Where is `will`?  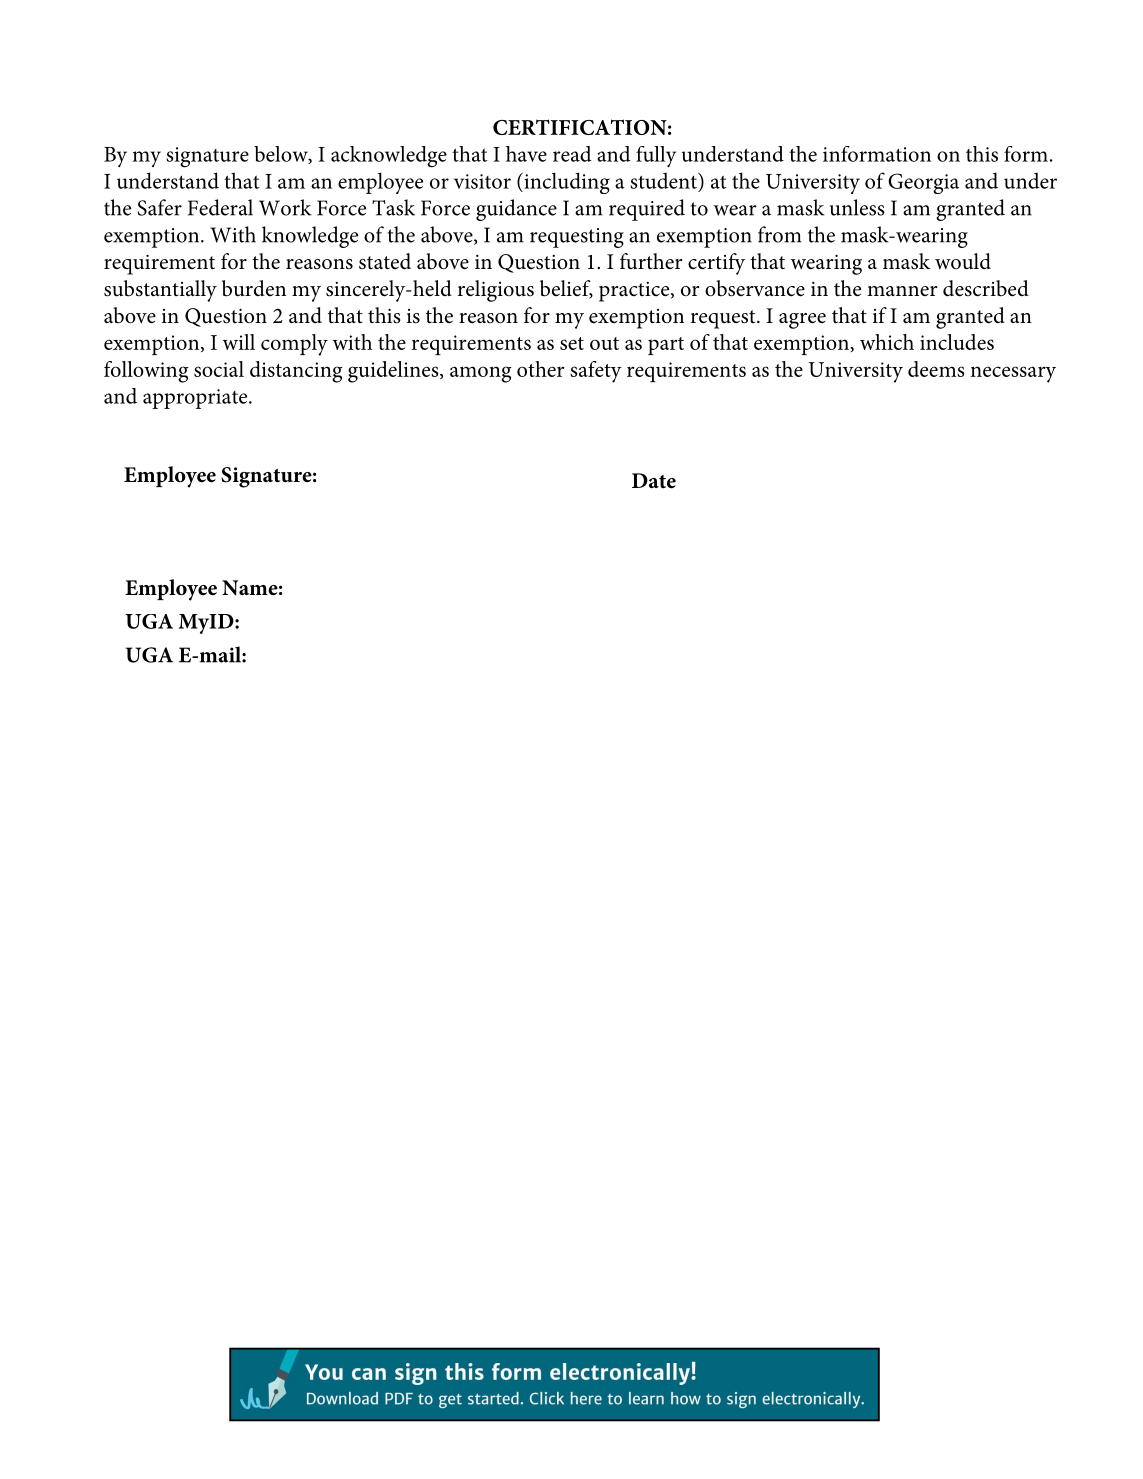 will is located at coordinates (239, 342).
